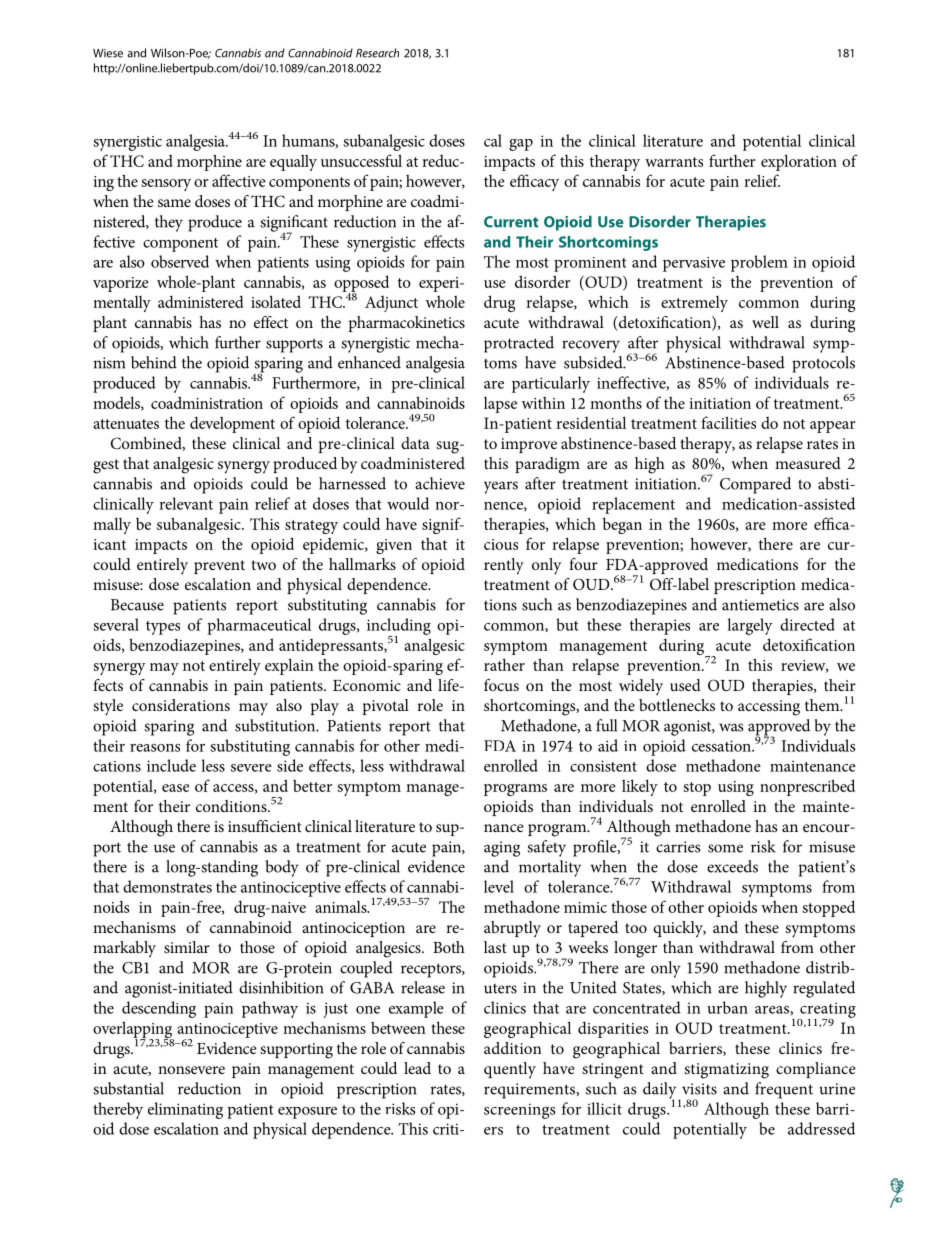 The width and height of the image is (952, 1233). Describe the element at coordinates (185, 1110) in the image. I see `eliminating` at that location.
